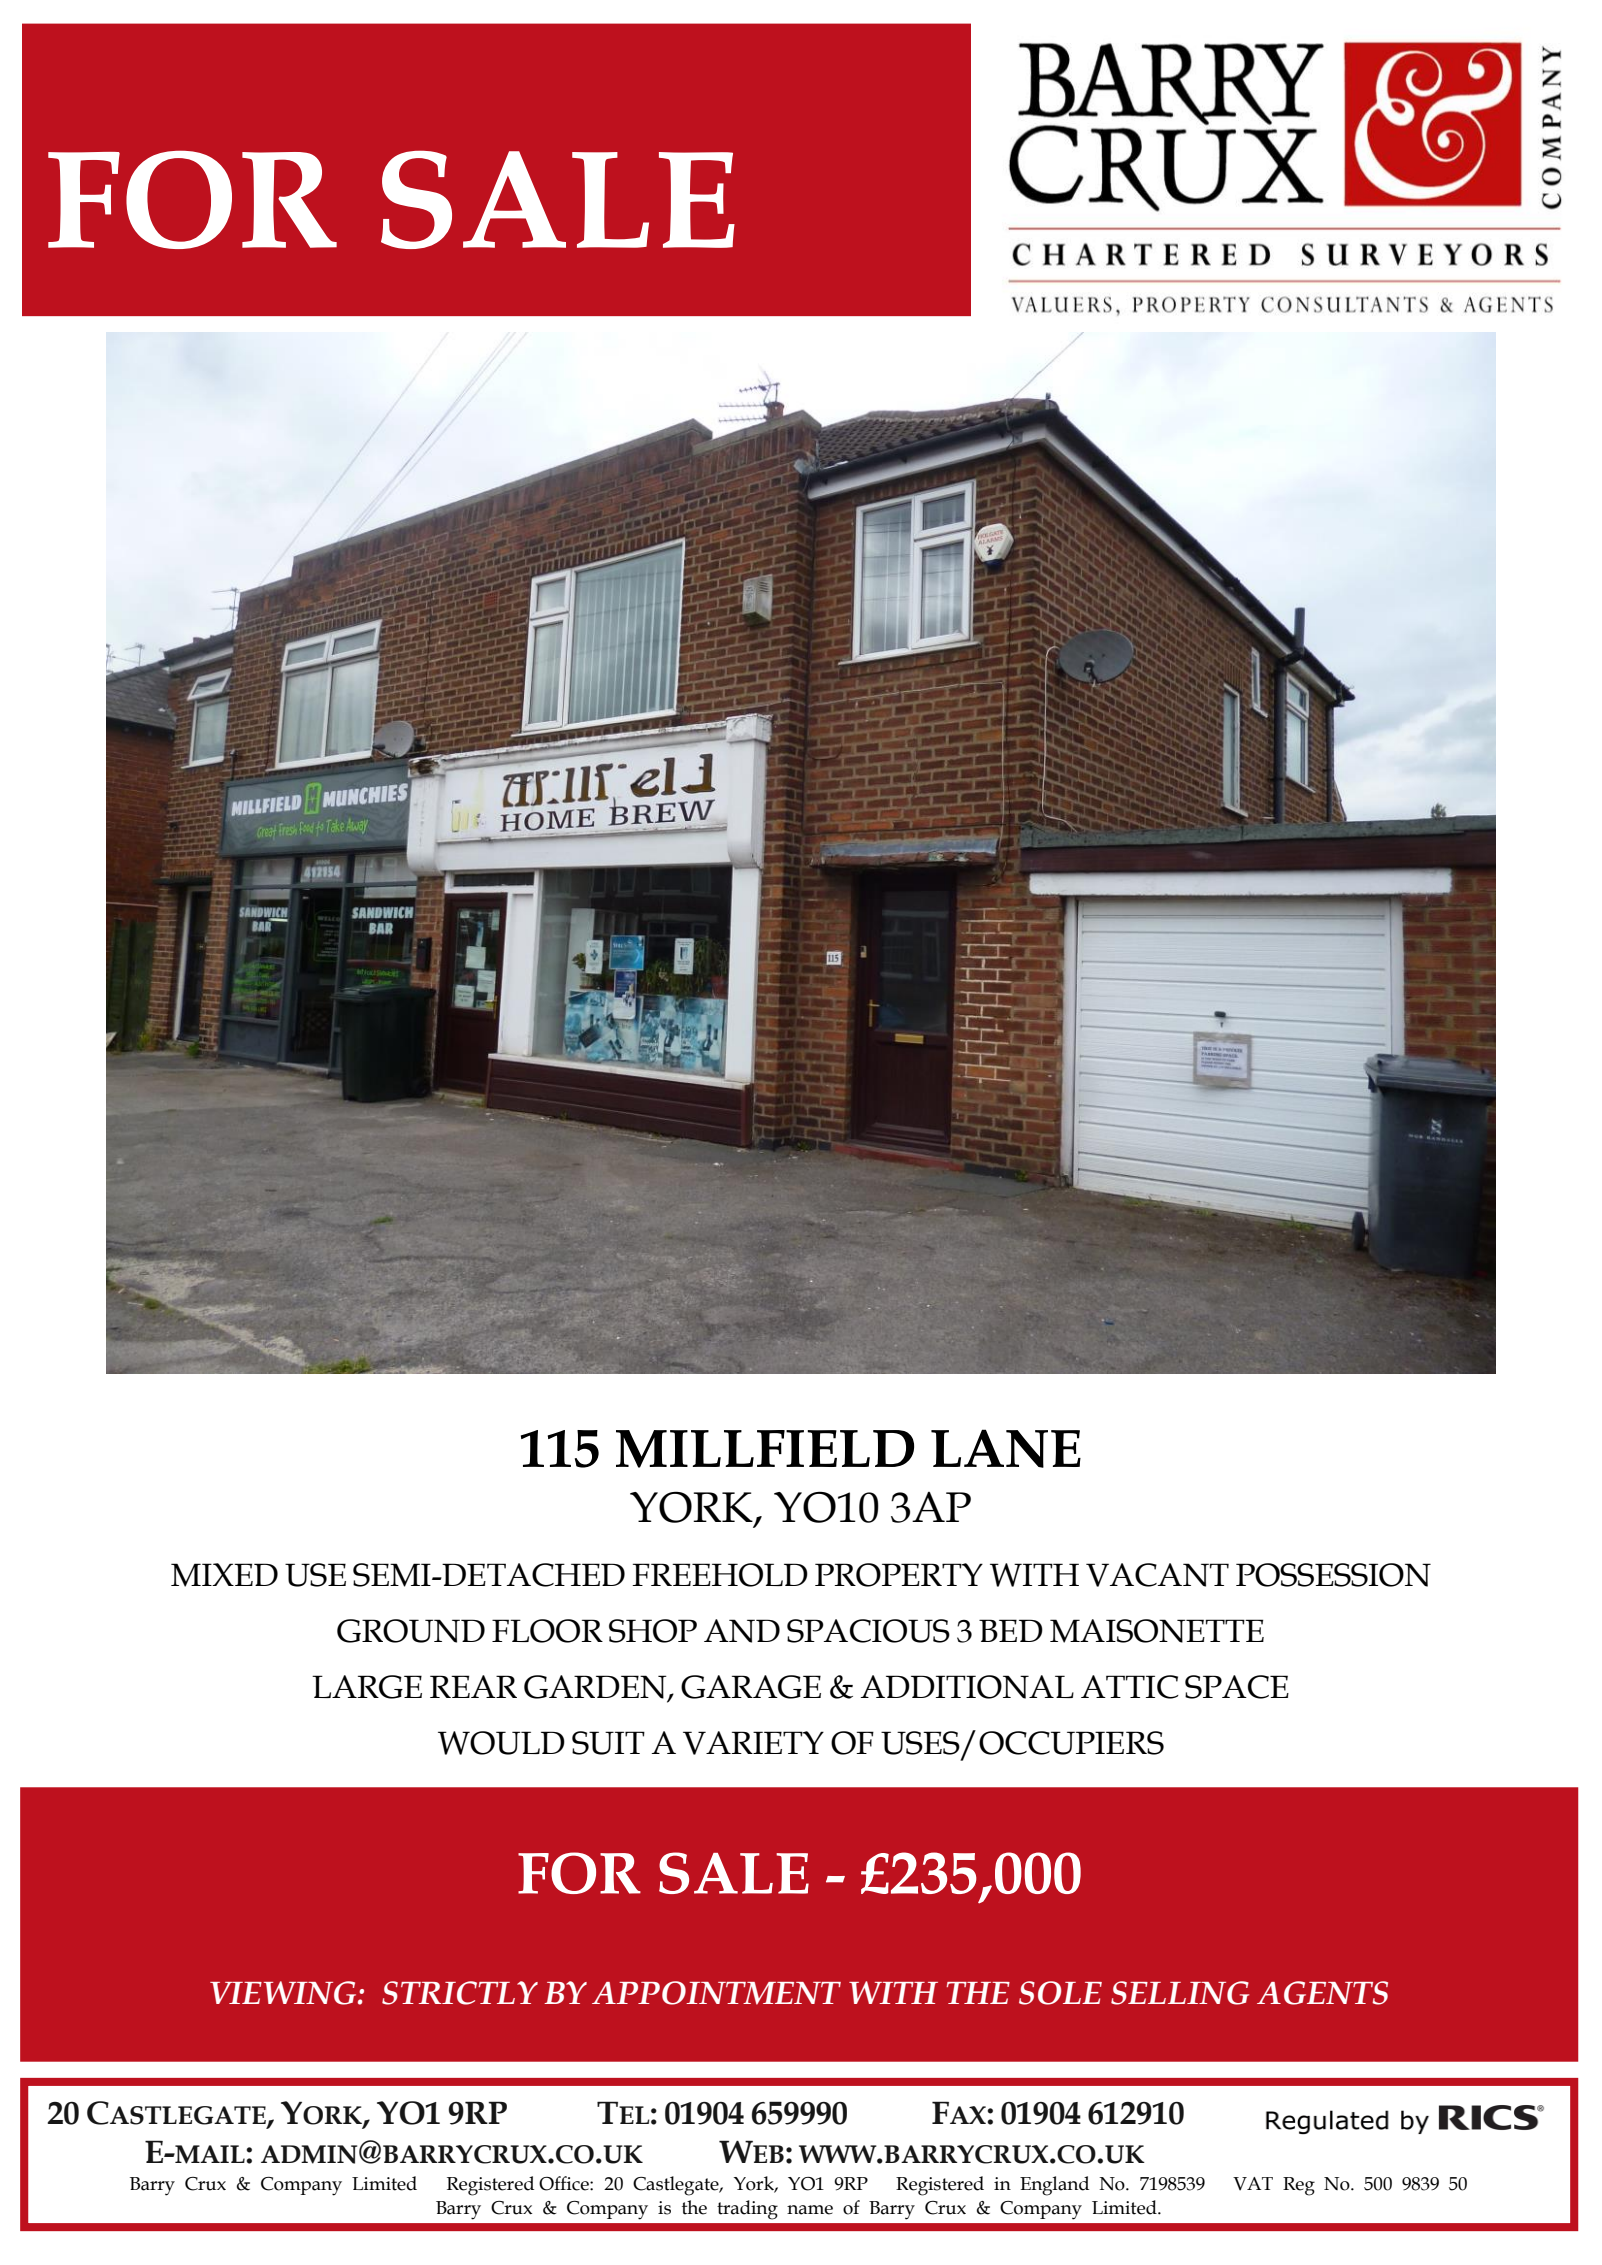  What do you see at coordinates (751, 1687) in the screenshot?
I see `GARAGE` at bounding box center [751, 1687].
